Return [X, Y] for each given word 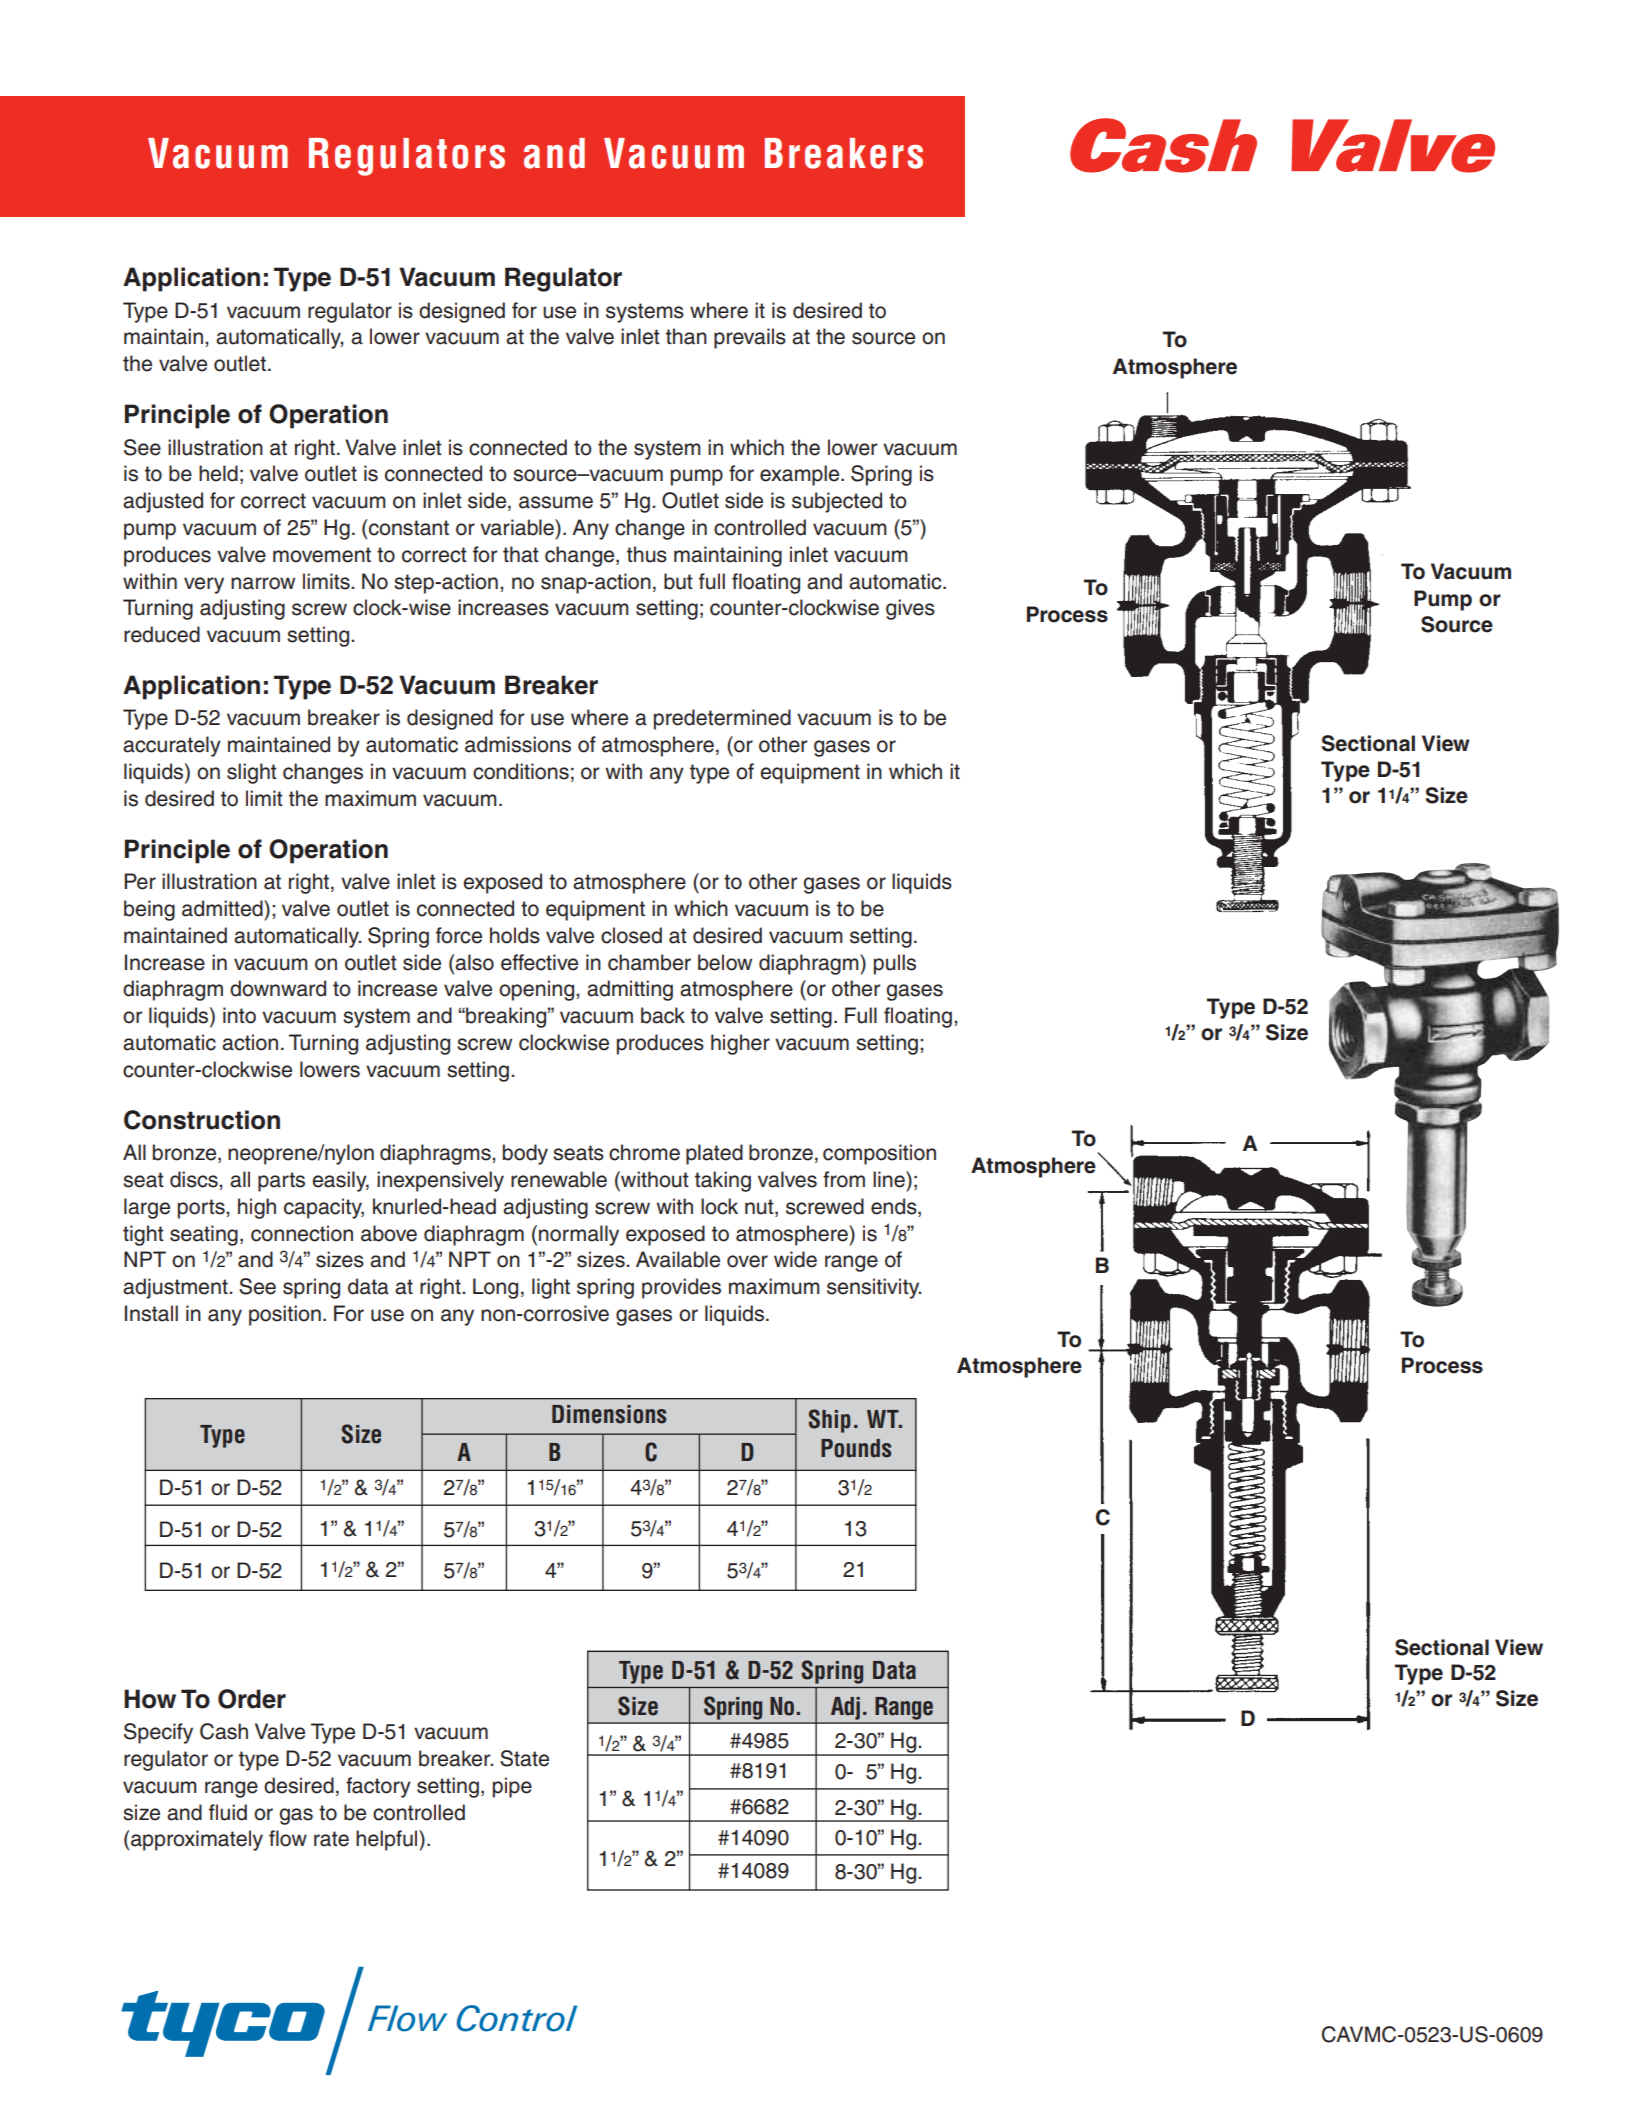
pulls [895, 964]
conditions [521, 771]
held [218, 473]
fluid [228, 1812]
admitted [223, 908]
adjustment [176, 1288]
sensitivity [874, 1288]
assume [556, 502]
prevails [750, 338]
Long [495, 1288]
